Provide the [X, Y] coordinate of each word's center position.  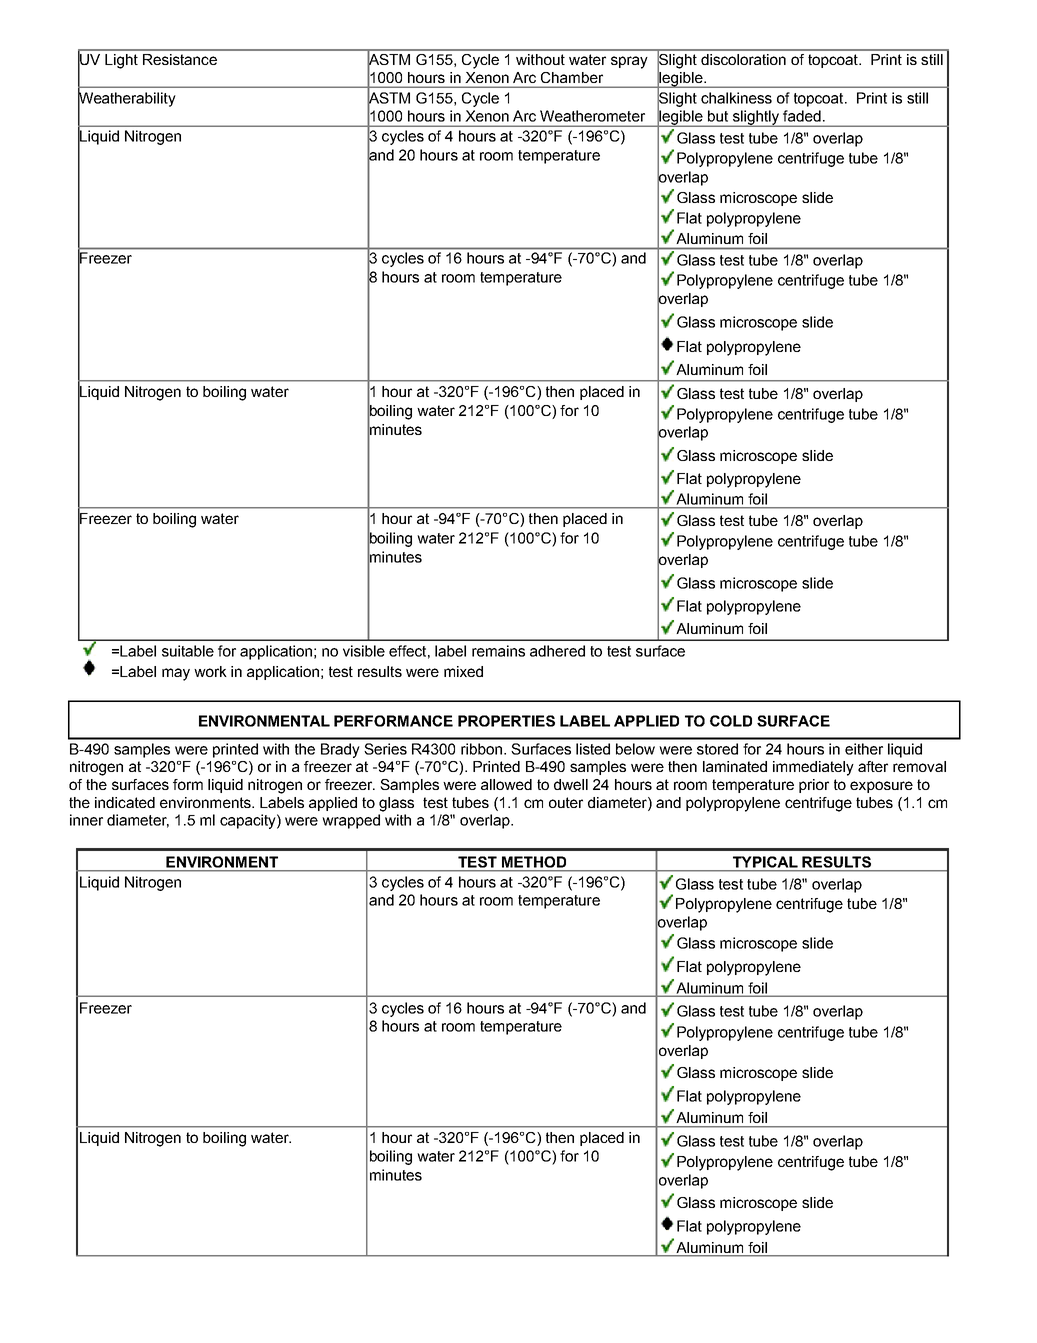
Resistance [180, 59]
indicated [125, 802]
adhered [557, 651]
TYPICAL [765, 862]
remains [498, 651]
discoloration [743, 59]
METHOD [534, 862]
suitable [188, 651]
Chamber [572, 77]
